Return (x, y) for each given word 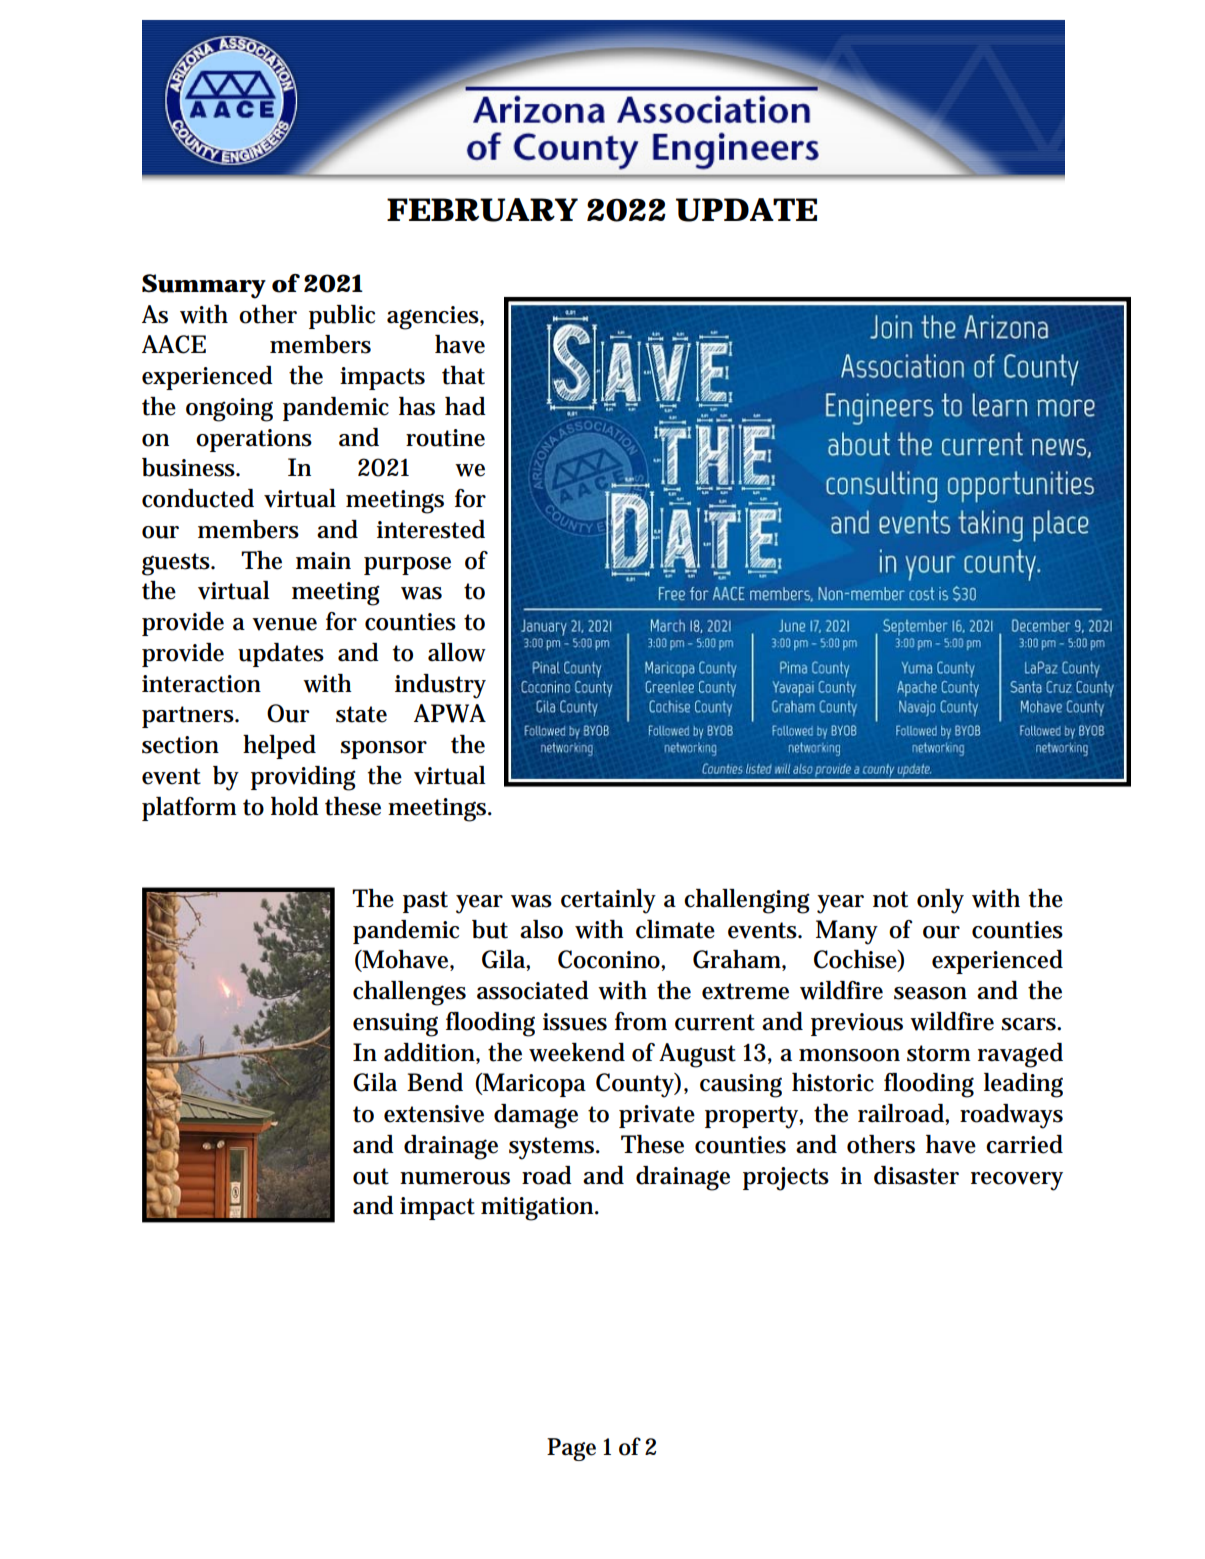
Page (571, 1449)
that (463, 375)
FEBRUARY (482, 210)
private (657, 1116)
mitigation (539, 1209)
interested (431, 529)
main (323, 561)
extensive (434, 1114)
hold (295, 806)
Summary (204, 286)
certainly (608, 901)
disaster (916, 1175)
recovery (1017, 1181)
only (940, 901)
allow (457, 652)
